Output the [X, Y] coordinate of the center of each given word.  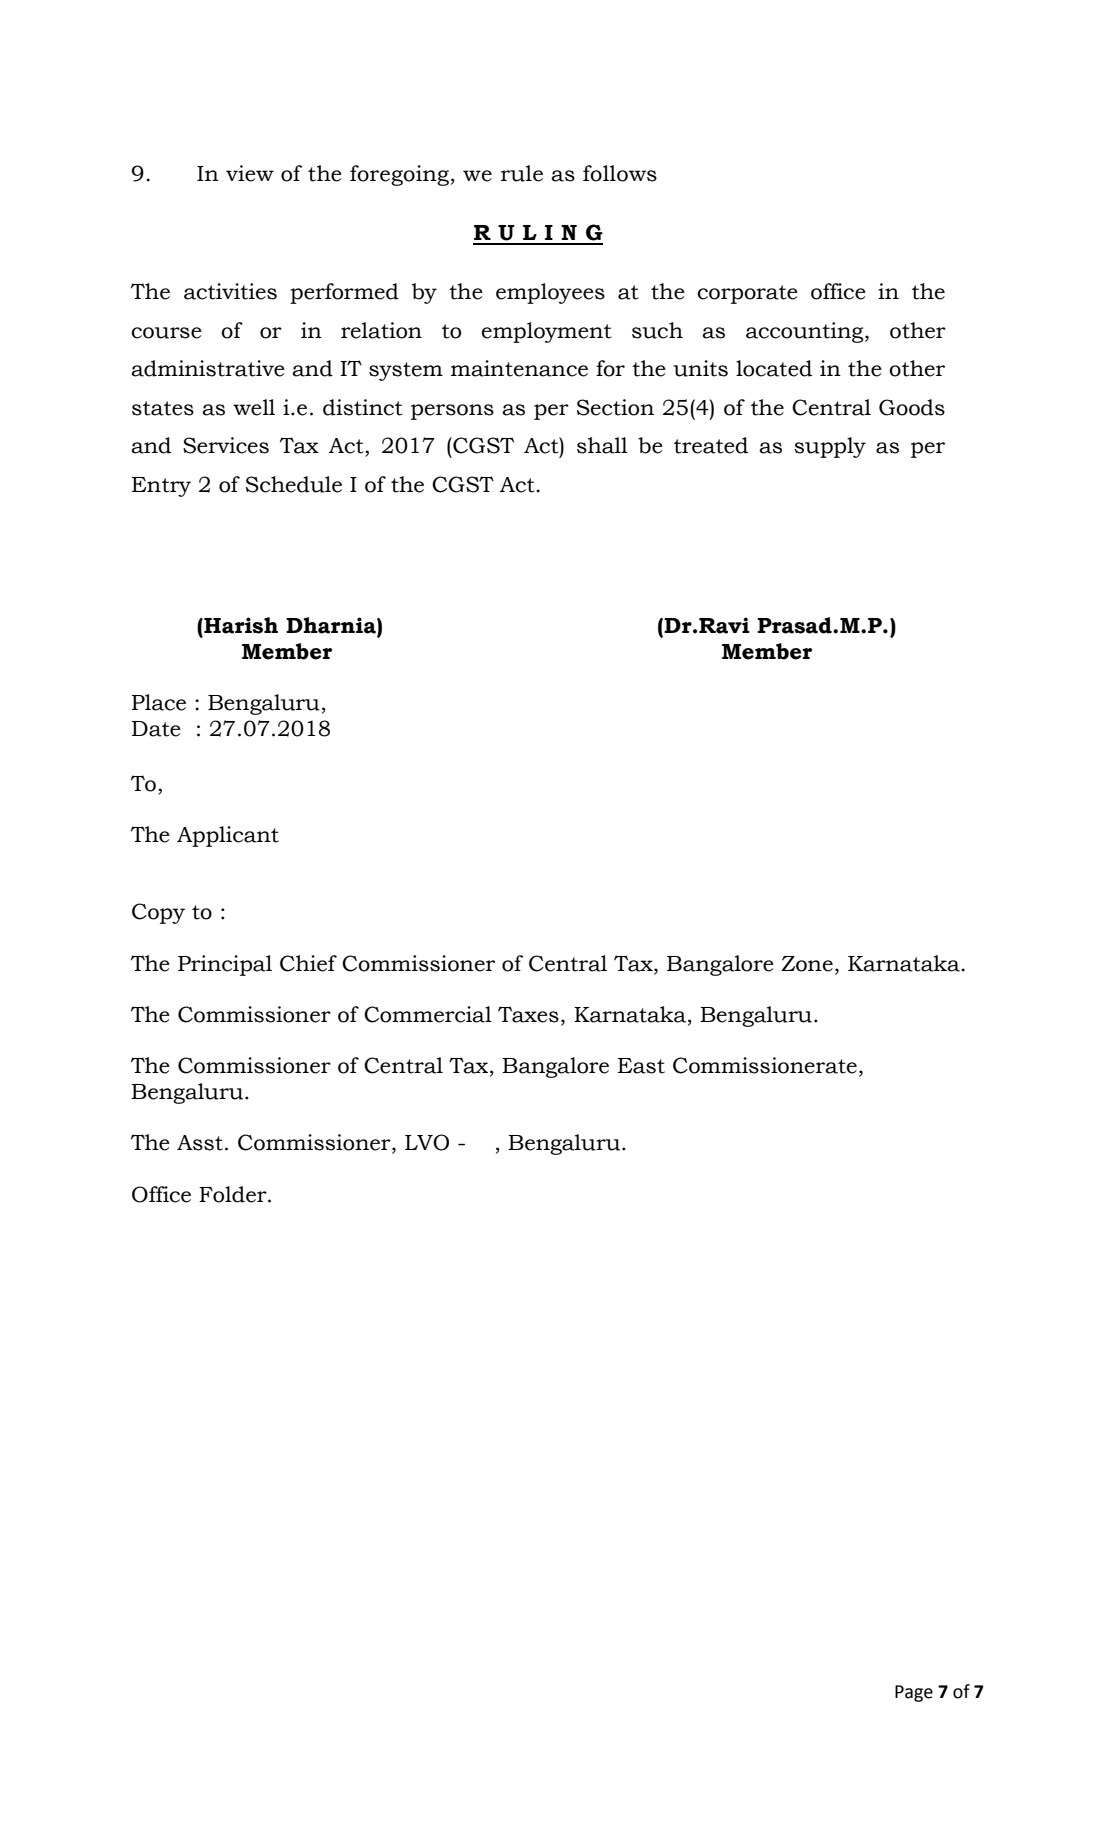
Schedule [294, 484]
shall [602, 445]
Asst [200, 1143]
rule [522, 173]
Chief [308, 963]
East [641, 1066]
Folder [234, 1194]
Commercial [428, 1014]
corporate [747, 294]
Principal [225, 965]
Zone [807, 964]
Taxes [528, 1014]
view [250, 173]
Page [914, 1693]
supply [830, 447]
